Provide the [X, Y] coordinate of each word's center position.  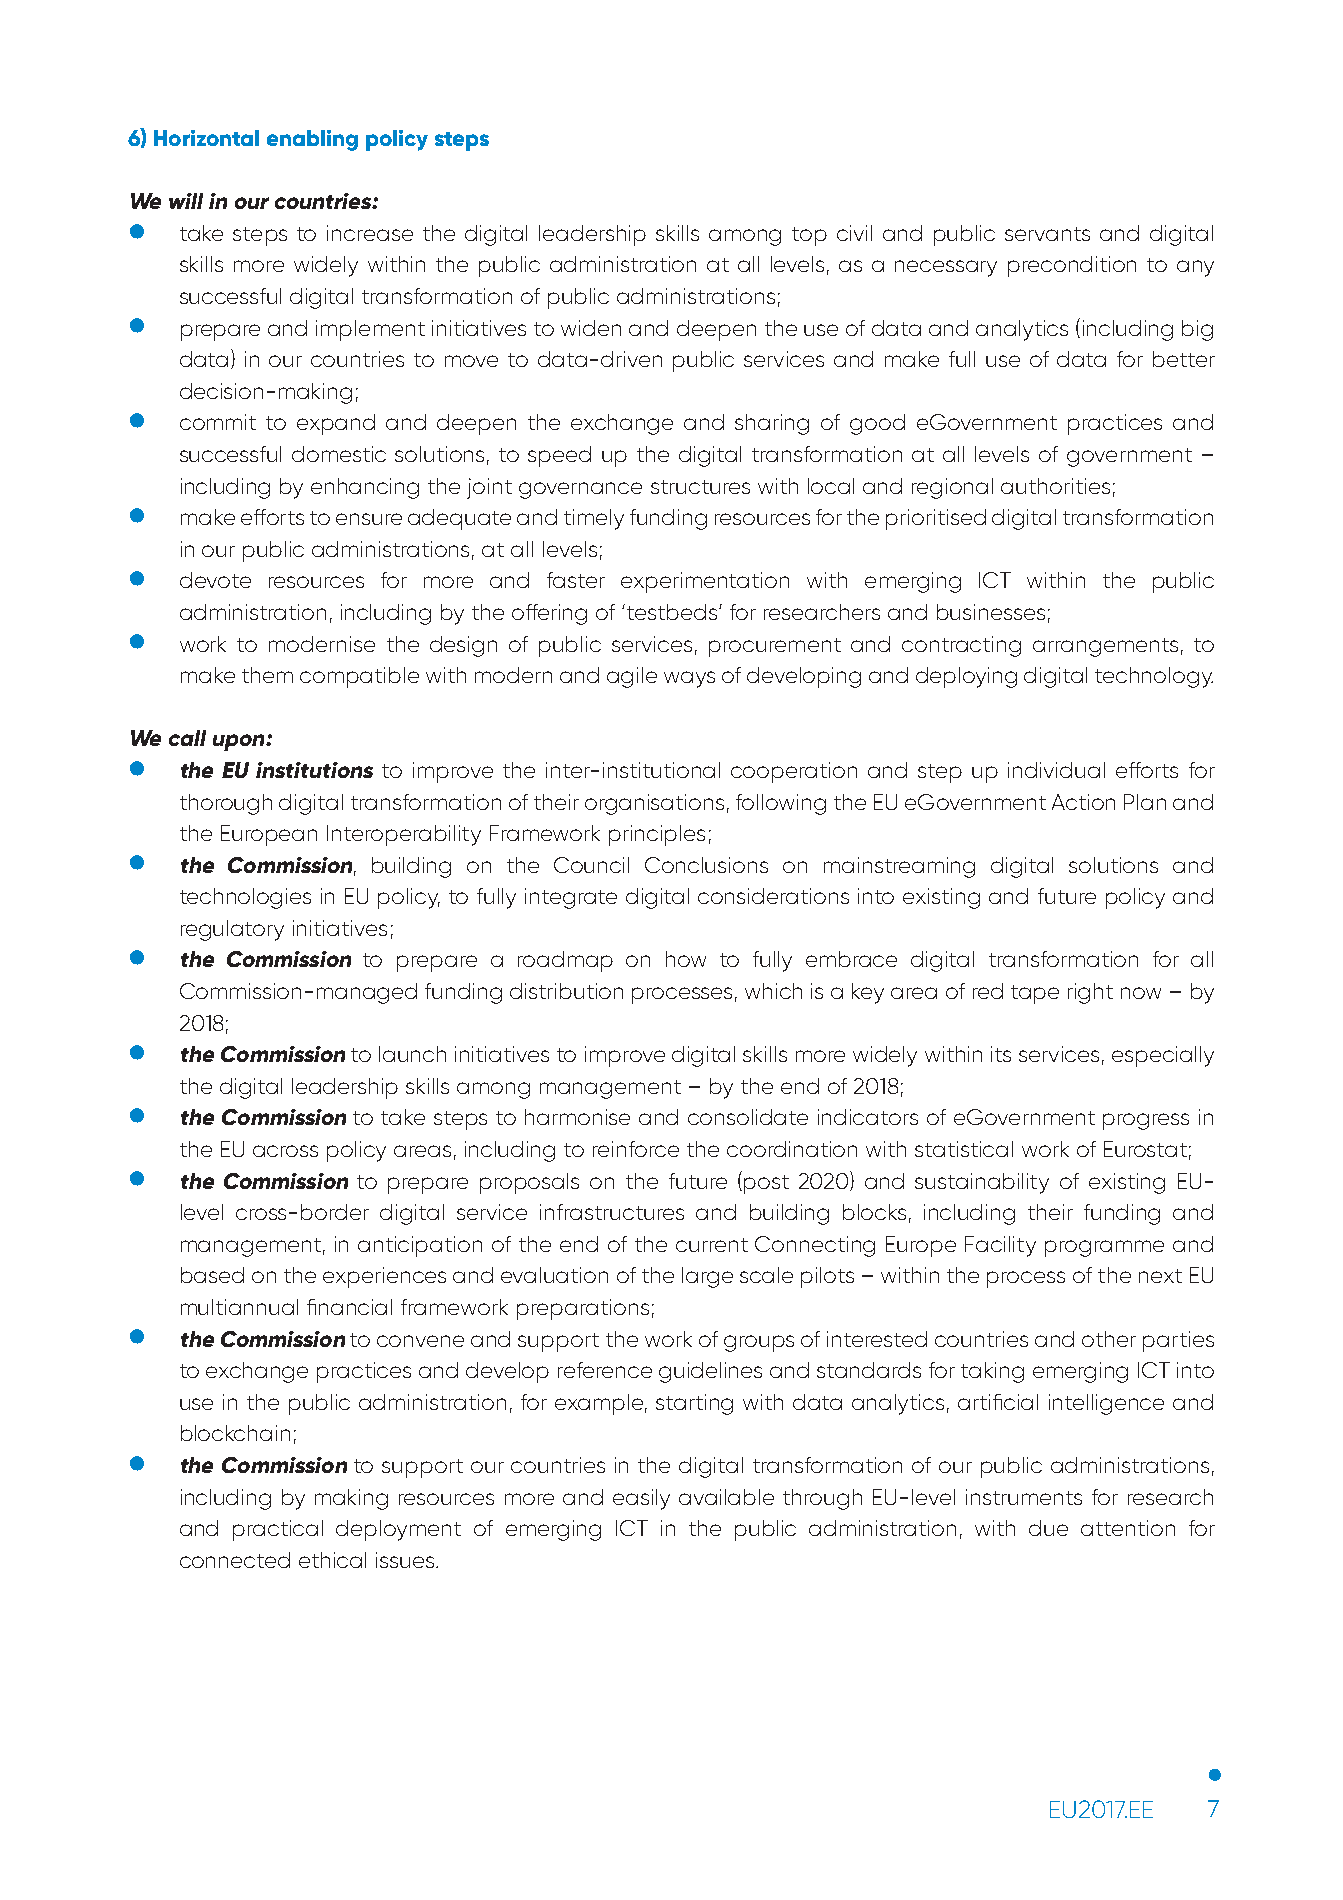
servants [1047, 234]
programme [1104, 1248]
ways [689, 679]
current [712, 1245]
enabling [312, 140]
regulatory [232, 930]
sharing [772, 424]
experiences [384, 1277]
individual [1056, 770]
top [809, 236]
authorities [1055, 486]
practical [278, 1530]
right [1090, 993]
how [686, 959]
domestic [339, 454]
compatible [359, 677]
